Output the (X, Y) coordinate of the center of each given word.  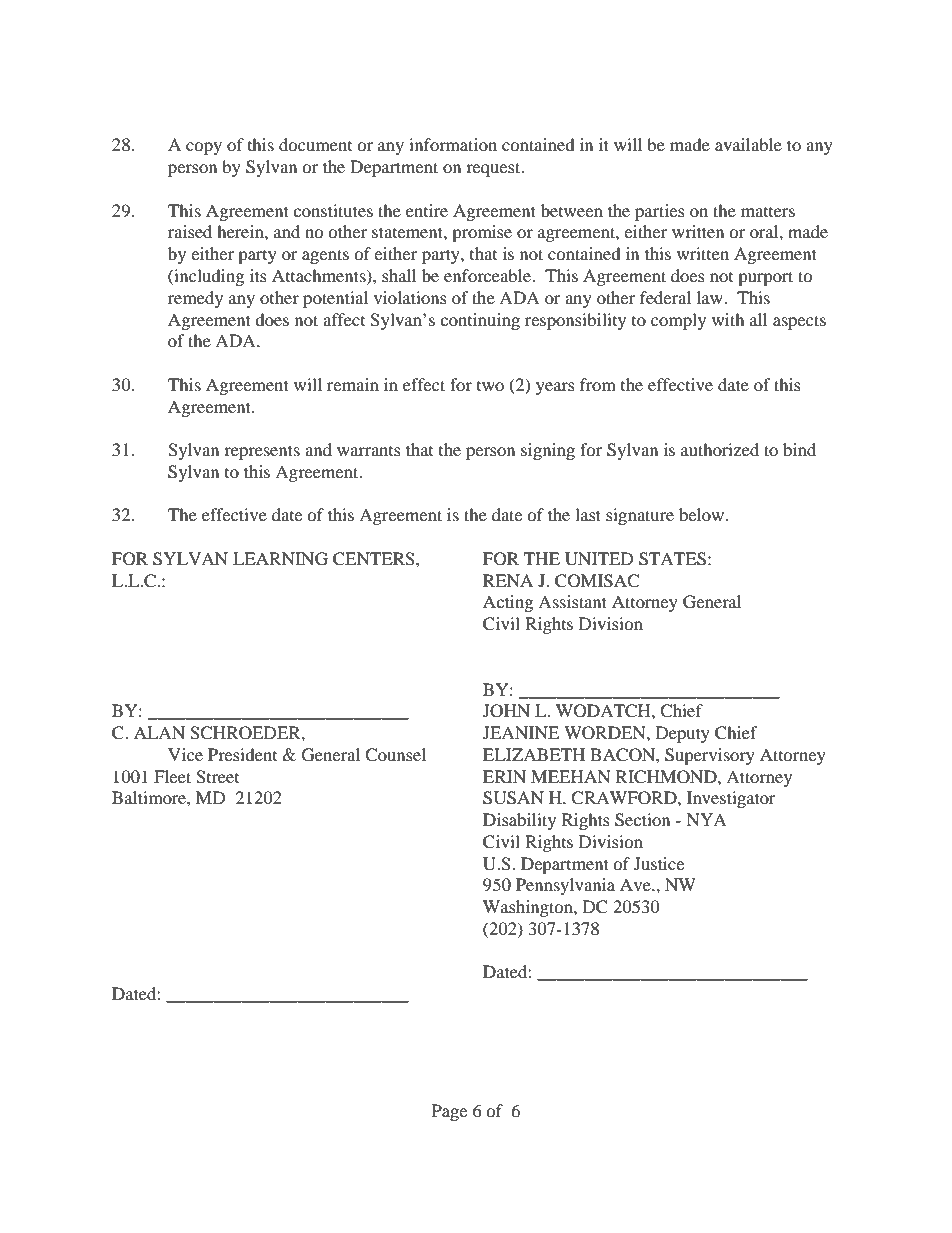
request (494, 169)
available (748, 144)
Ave (636, 884)
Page (449, 1112)
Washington (529, 908)
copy (204, 148)
